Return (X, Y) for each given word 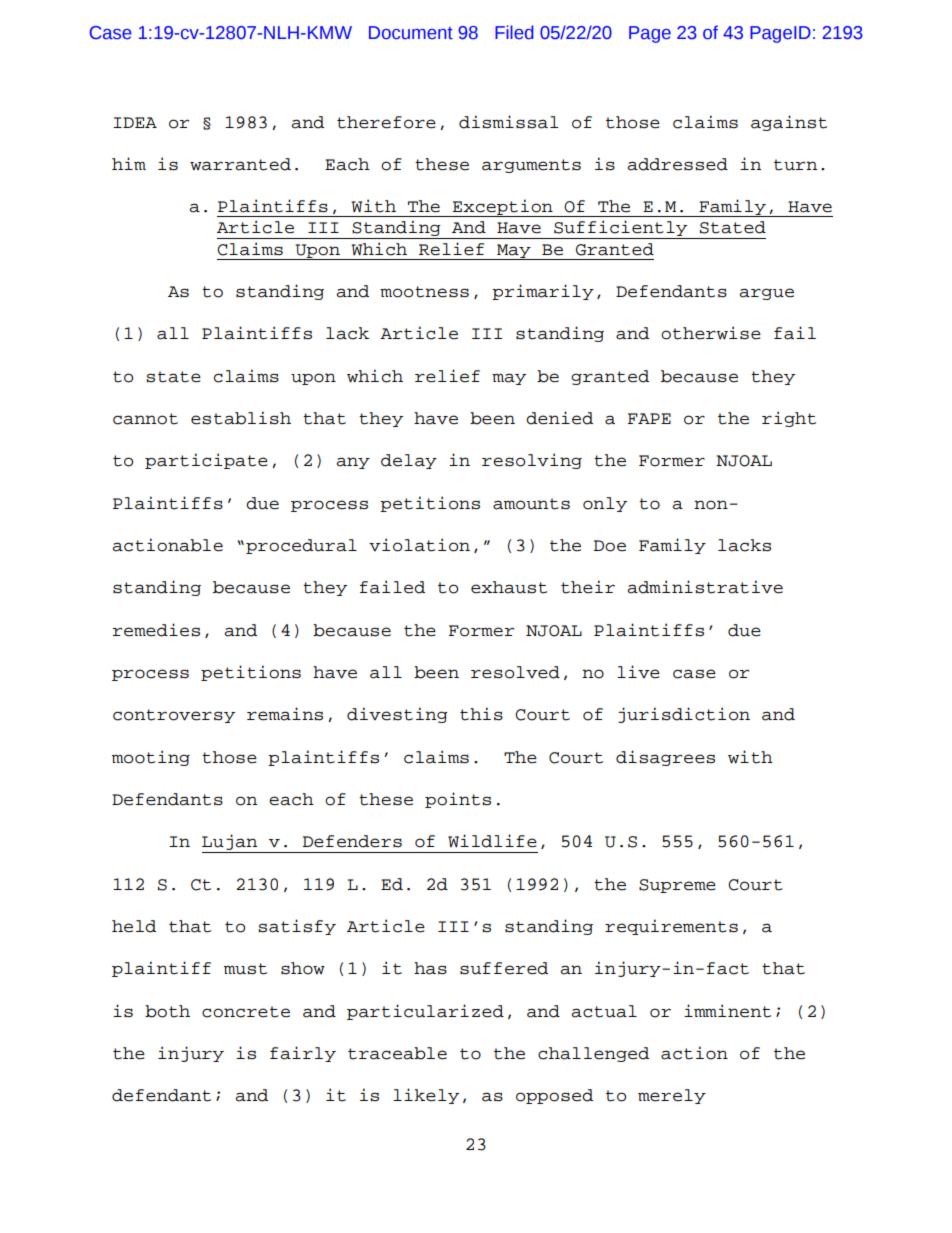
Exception (503, 208)
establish (241, 418)
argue (766, 294)
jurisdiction (684, 715)
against (789, 123)
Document (411, 33)
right (789, 419)
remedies (156, 630)
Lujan (231, 843)
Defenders (352, 841)
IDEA (135, 122)
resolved (515, 672)
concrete (246, 1012)
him (129, 163)
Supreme (677, 886)
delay (409, 461)
